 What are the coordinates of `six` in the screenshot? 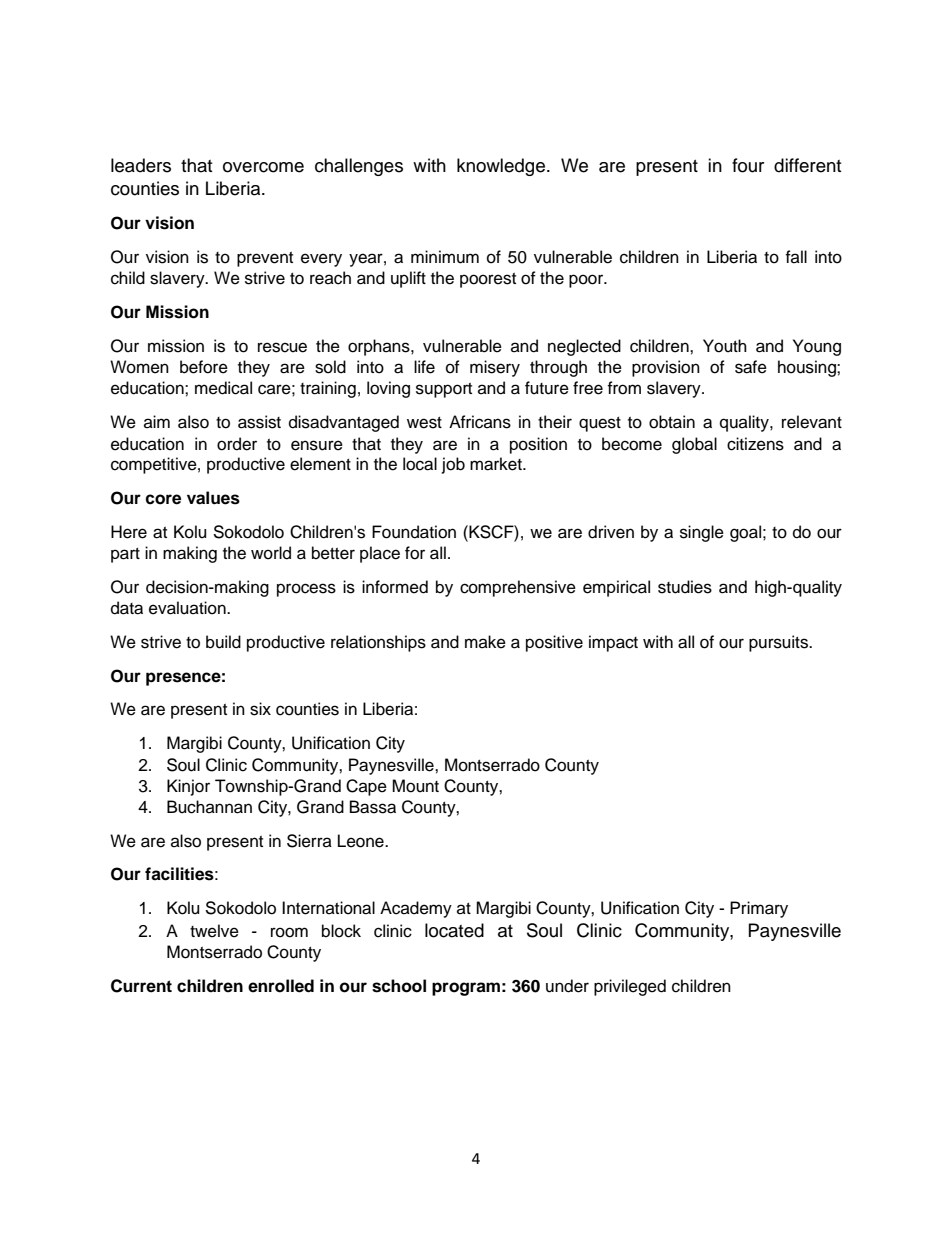 It's located at (260, 709).
